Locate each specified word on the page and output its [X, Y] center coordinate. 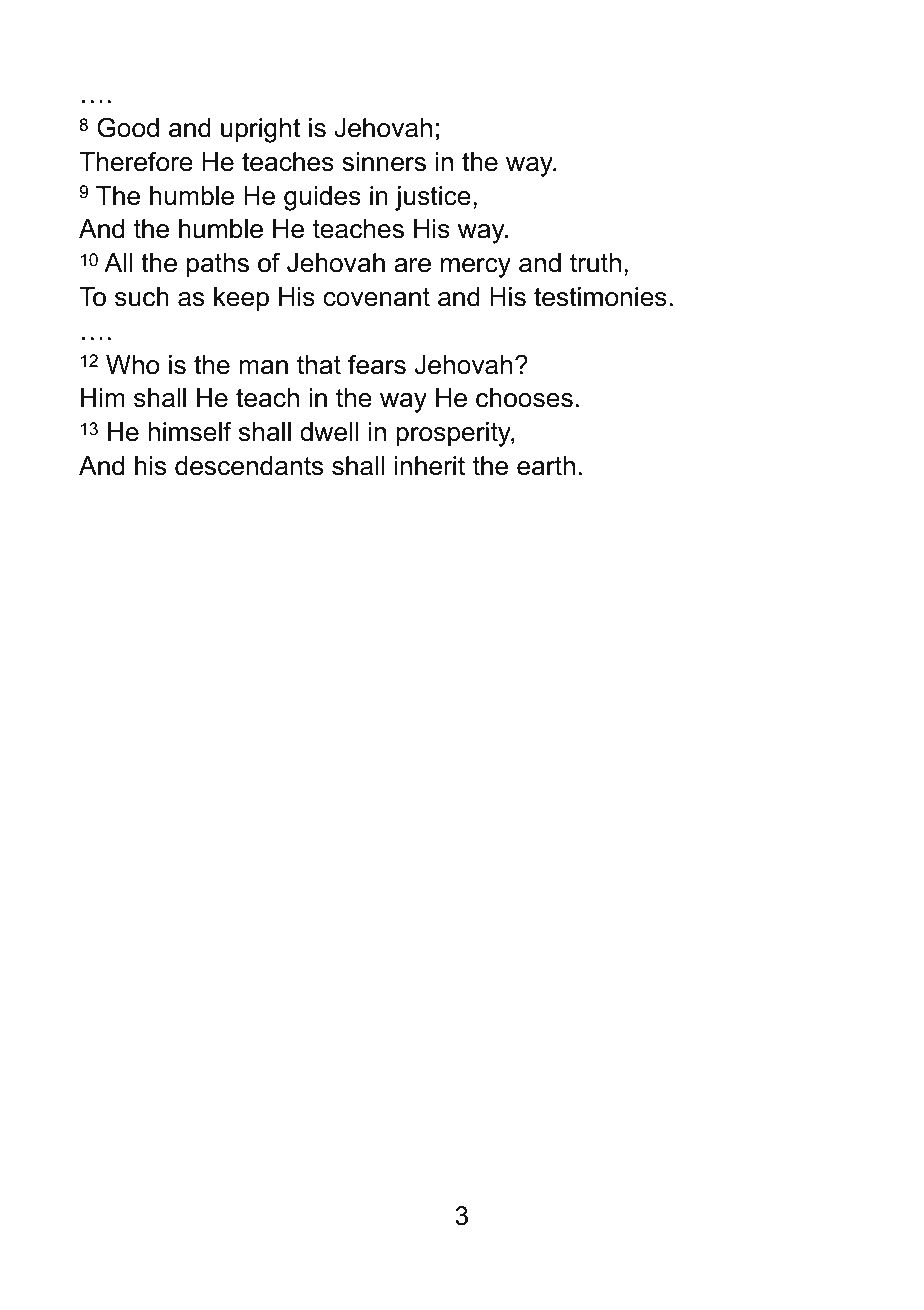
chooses [524, 398]
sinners [384, 162]
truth [595, 263]
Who [132, 365]
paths [218, 265]
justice [433, 198]
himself [190, 431]
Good [128, 127]
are [412, 265]
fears [377, 365]
